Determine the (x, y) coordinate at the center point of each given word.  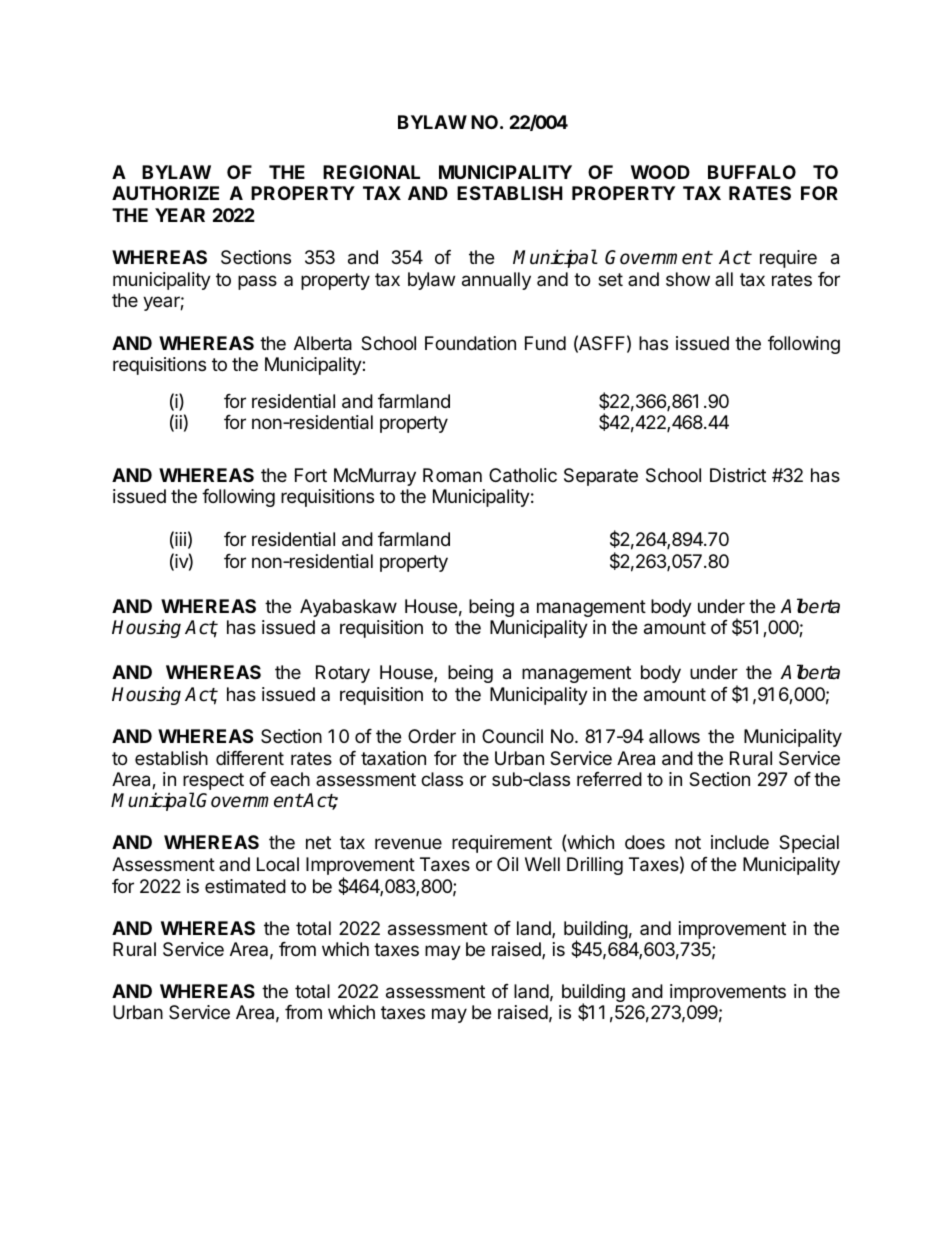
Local (278, 864)
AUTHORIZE (165, 193)
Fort (311, 475)
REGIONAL (371, 172)
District (738, 475)
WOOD (660, 172)
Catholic (523, 475)
